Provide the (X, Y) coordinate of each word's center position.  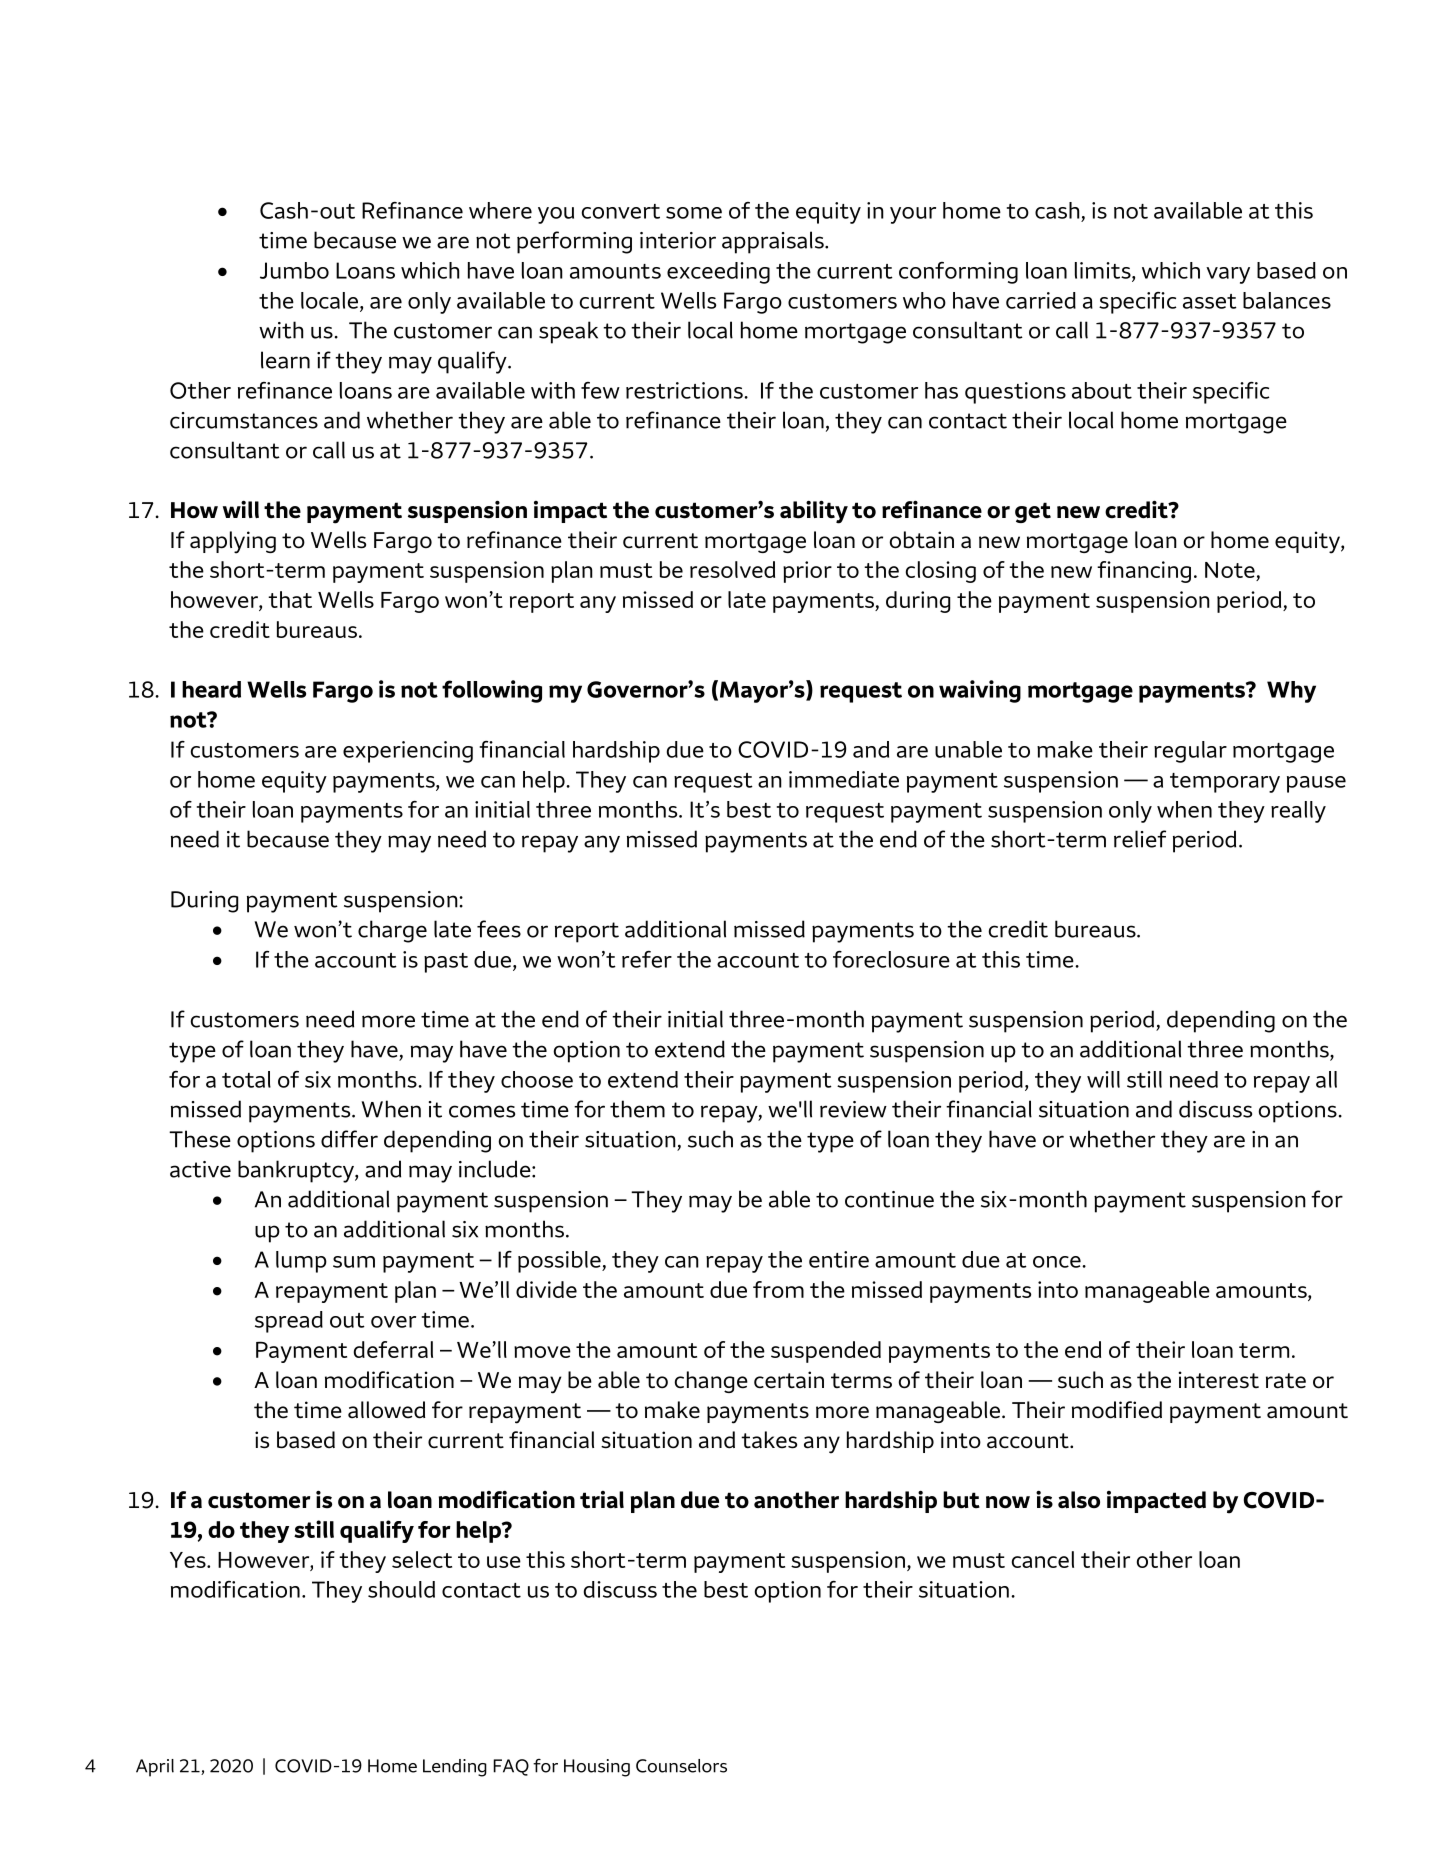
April (155, 1768)
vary (1228, 275)
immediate (844, 779)
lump (301, 1262)
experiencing (408, 752)
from (778, 1289)
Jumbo (294, 270)
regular (1190, 752)
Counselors (681, 1766)
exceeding (718, 273)
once (1058, 1262)
